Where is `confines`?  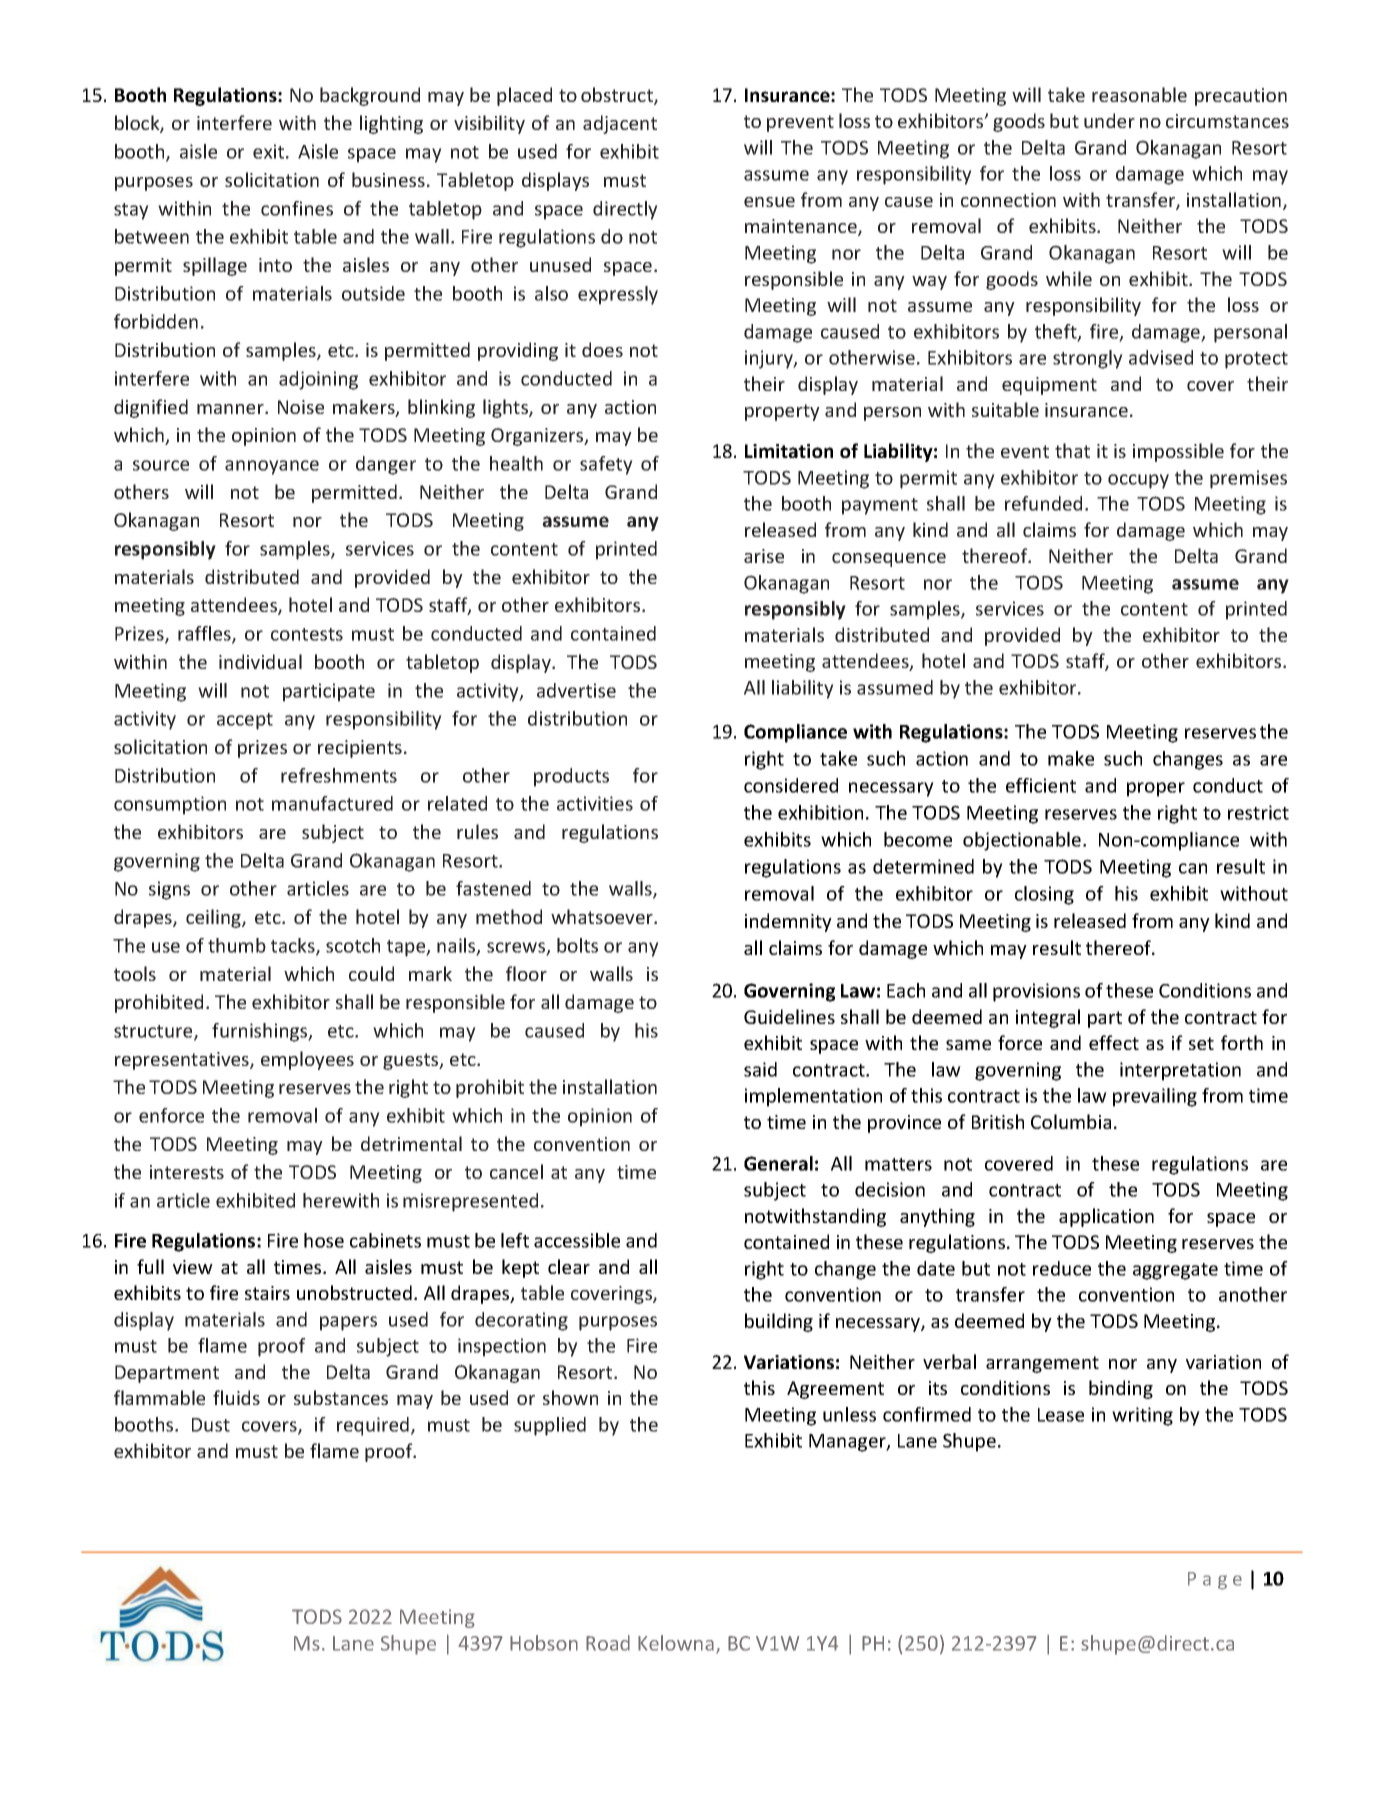
confines is located at coordinates (297, 208).
